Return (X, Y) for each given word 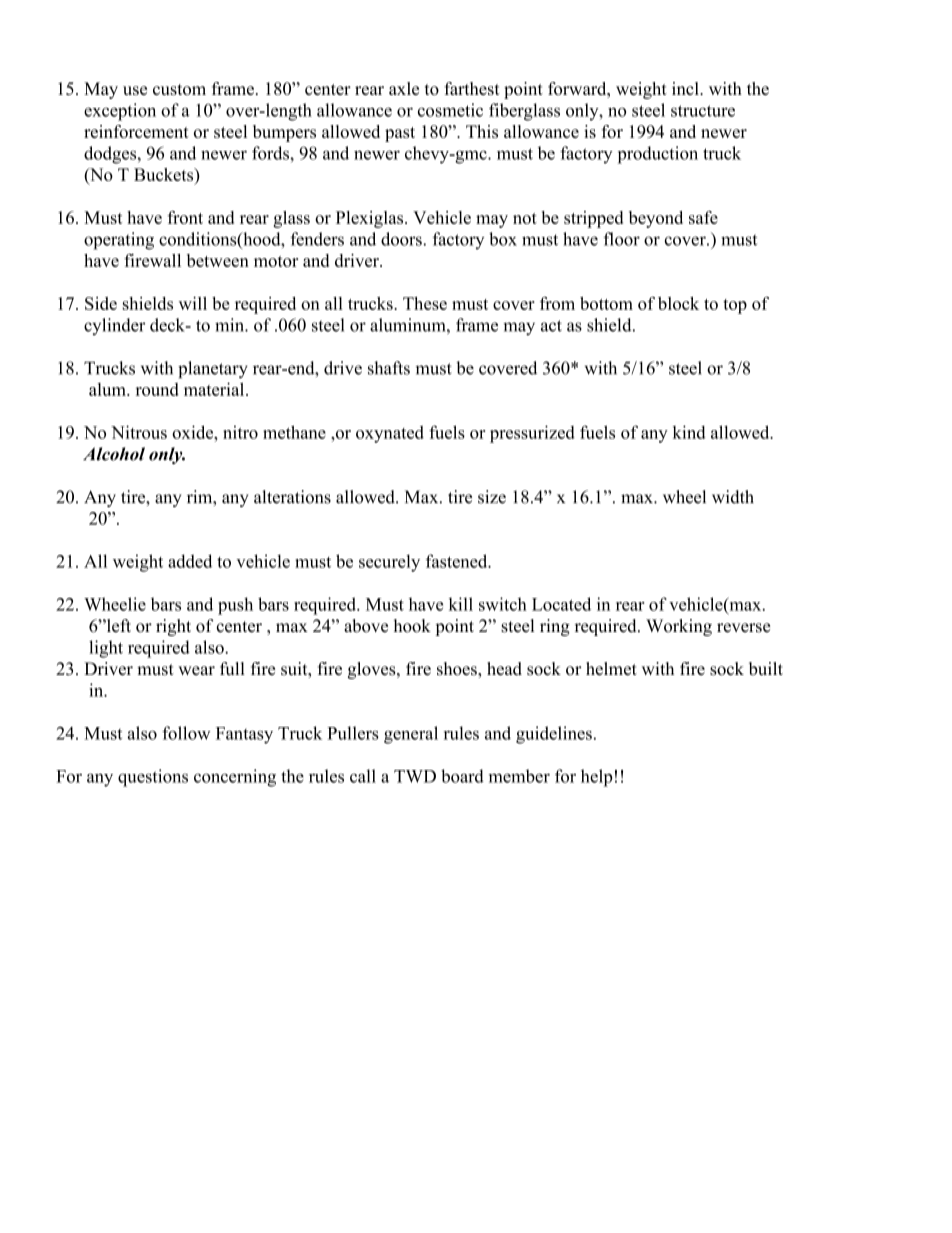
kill (461, 604)
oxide (194, 432)
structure (703, 111)
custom (179, 89)
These (425, 303)
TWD (415, 776)
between (218, 260)
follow (186, 733)
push (235, 606)
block (678, 303)
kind (689, 432)
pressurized (532, 434)
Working (679, 627)
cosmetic (450, 110)
